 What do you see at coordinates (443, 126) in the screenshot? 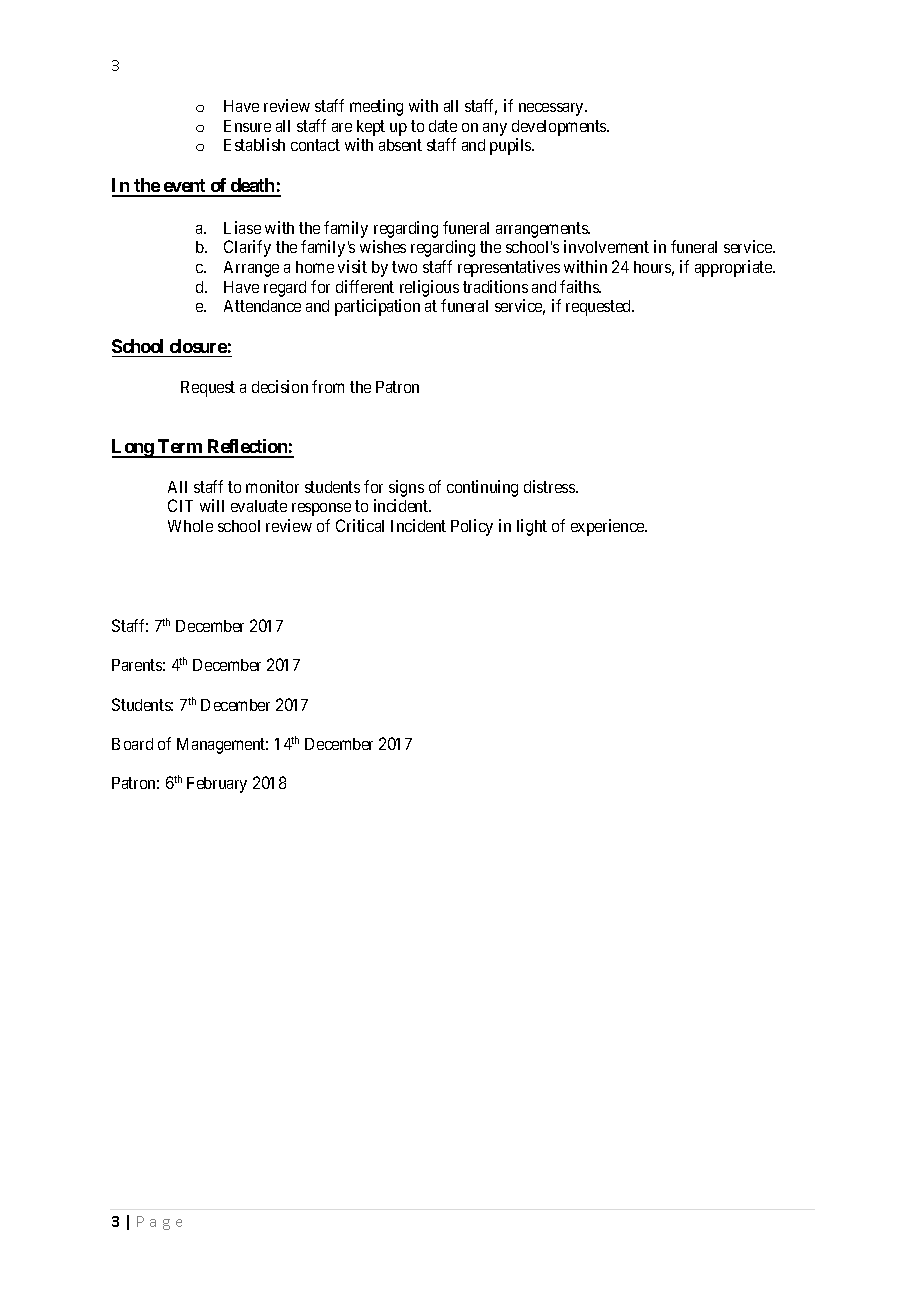
I see `date` at bounding box center [443, 126].
